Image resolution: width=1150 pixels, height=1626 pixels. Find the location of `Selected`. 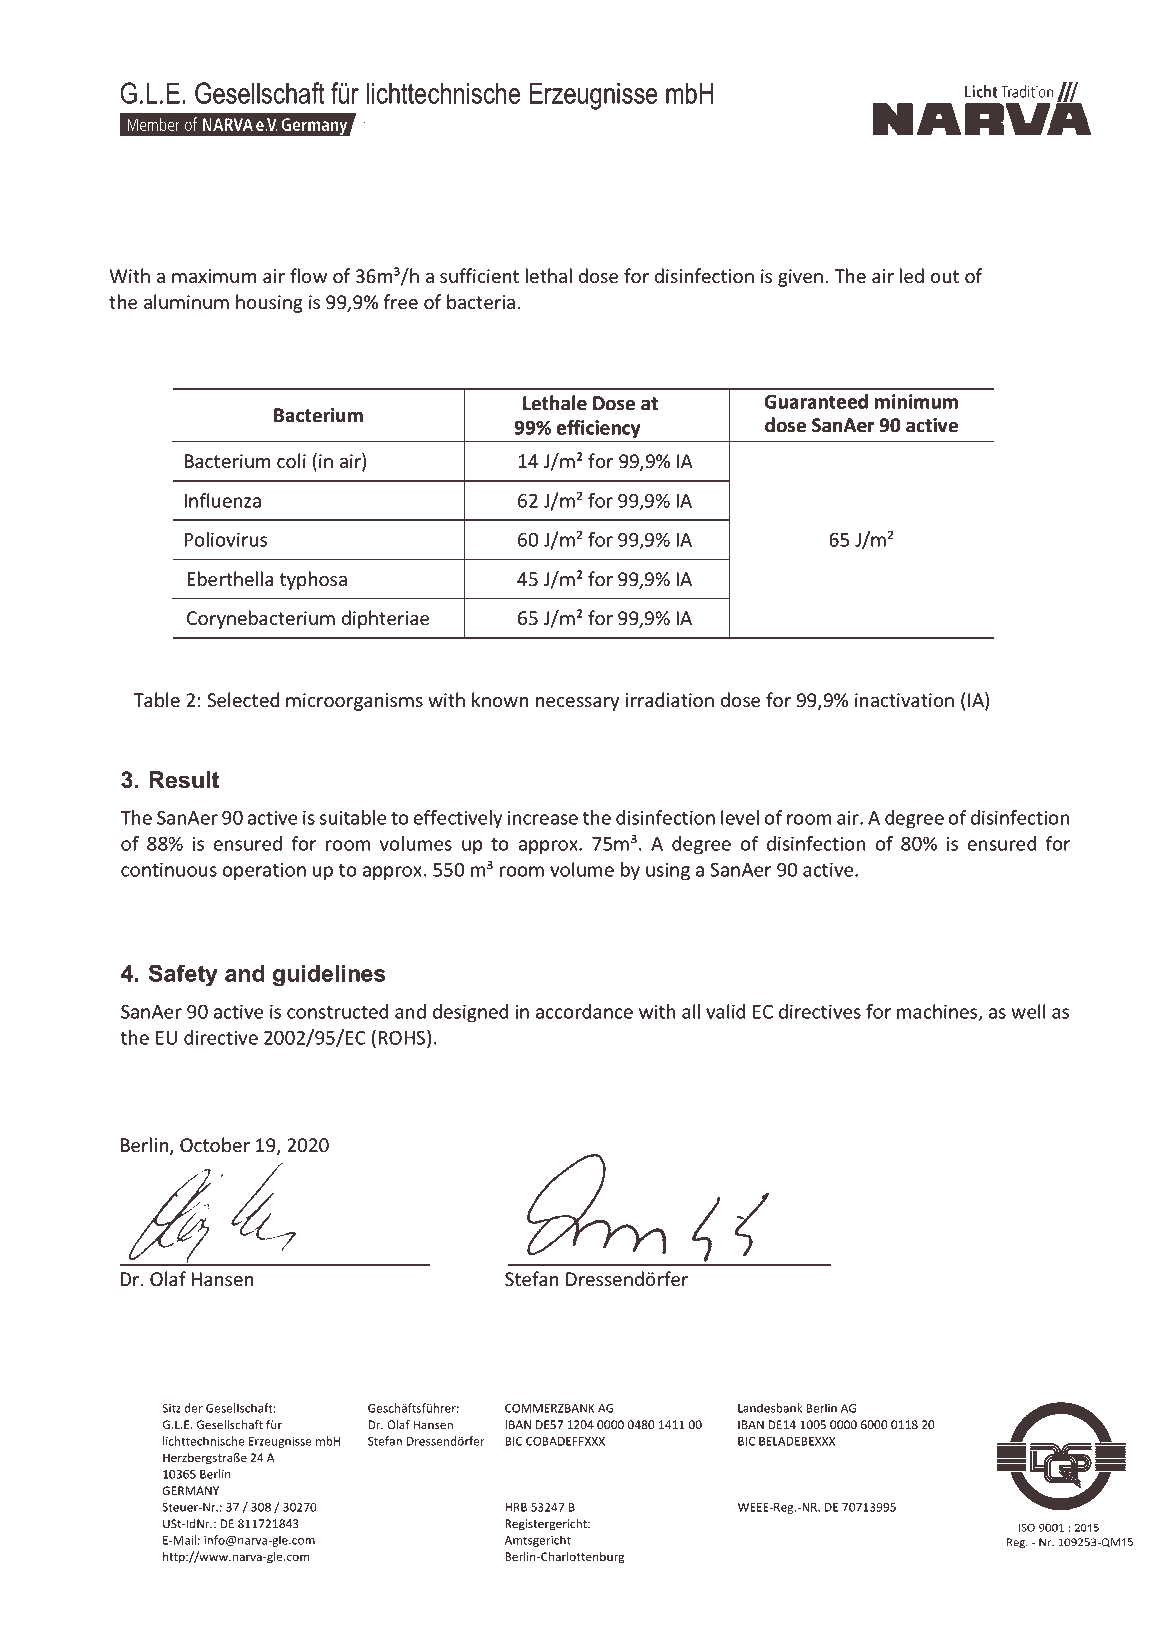

Selected is located at coordinates (243, 699).
